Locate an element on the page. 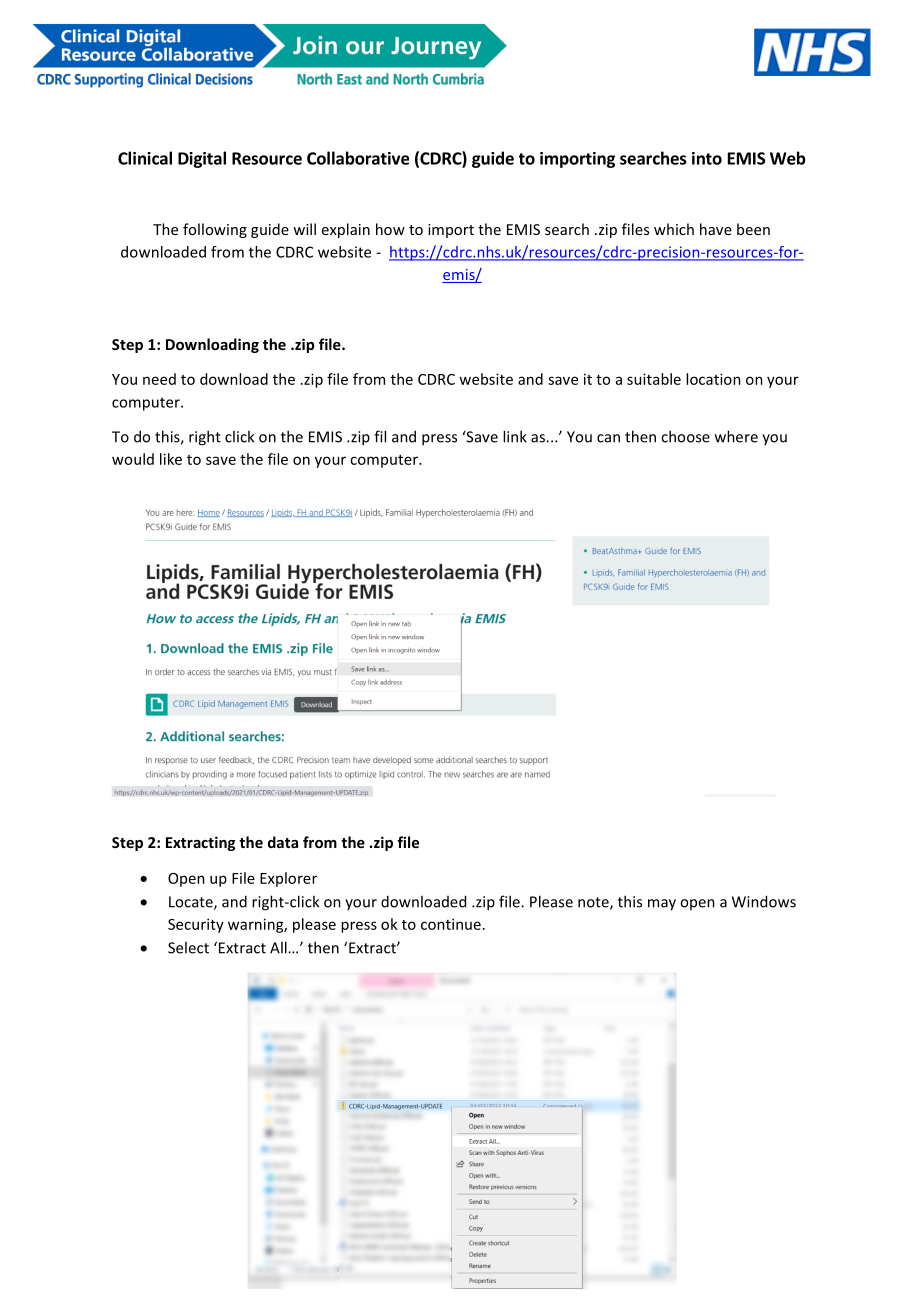 This document has width=924, height=1308. Digital is located at coordinates (202, 159).
